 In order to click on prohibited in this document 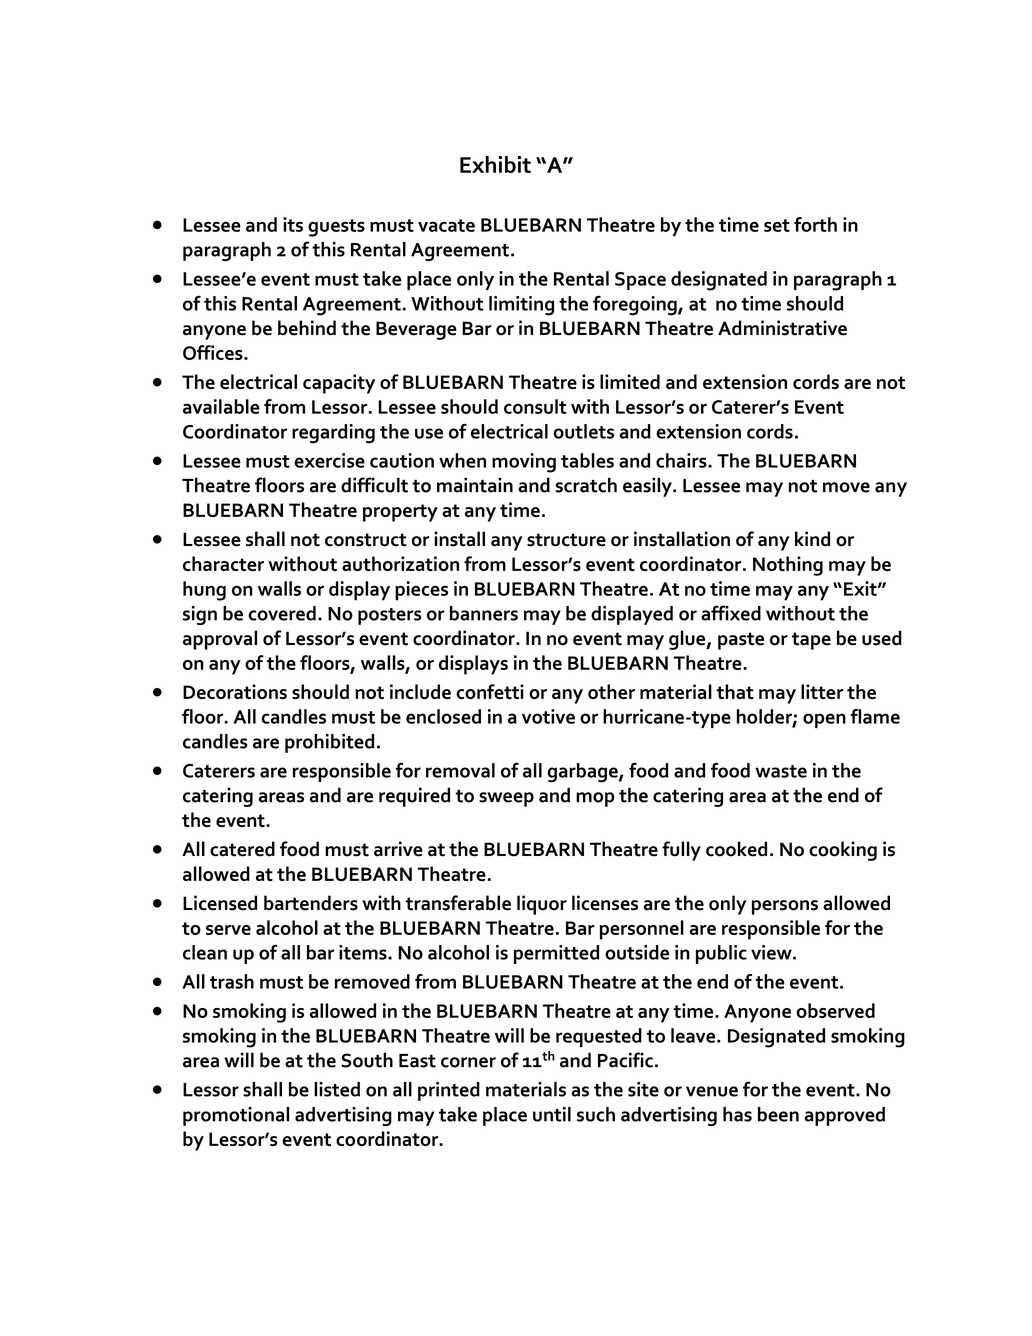, I will do `click(329, 743)`.
